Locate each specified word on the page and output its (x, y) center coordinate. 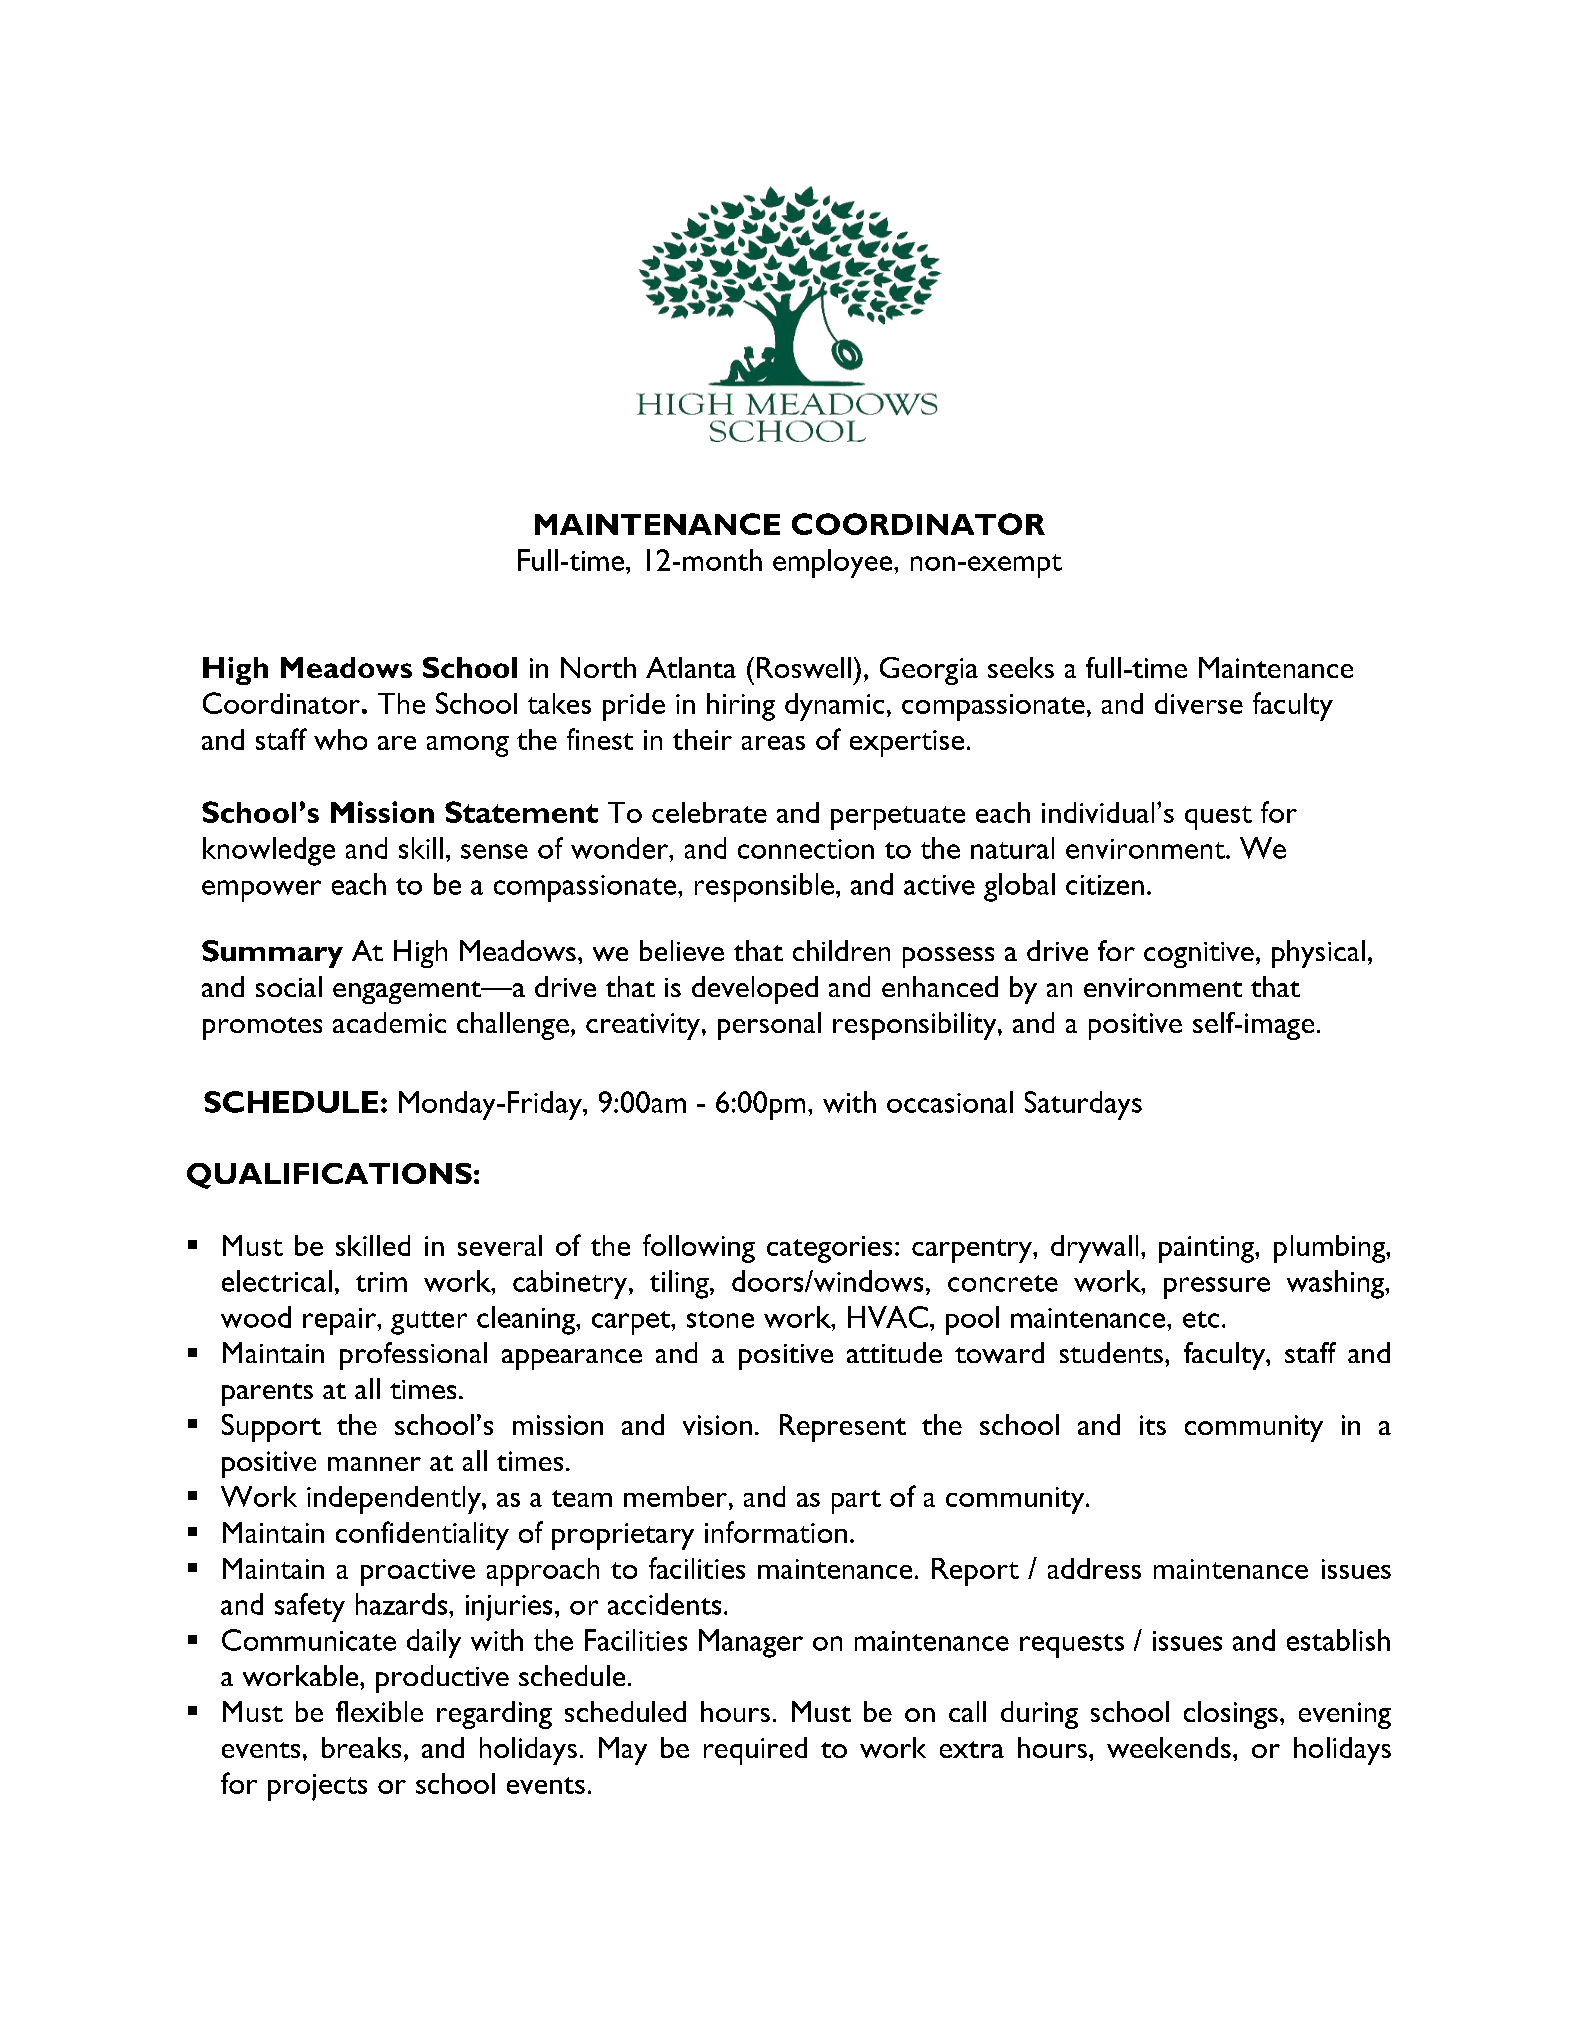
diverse (1199, 703)
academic (389, 1022)
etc (1201, 1319)
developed (755, 990)
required (755, 1751)
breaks (361, 1747)
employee (834, 563)
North (598, 667)
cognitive (1199, 955)
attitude (894, 1352)
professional (413, 1356)
